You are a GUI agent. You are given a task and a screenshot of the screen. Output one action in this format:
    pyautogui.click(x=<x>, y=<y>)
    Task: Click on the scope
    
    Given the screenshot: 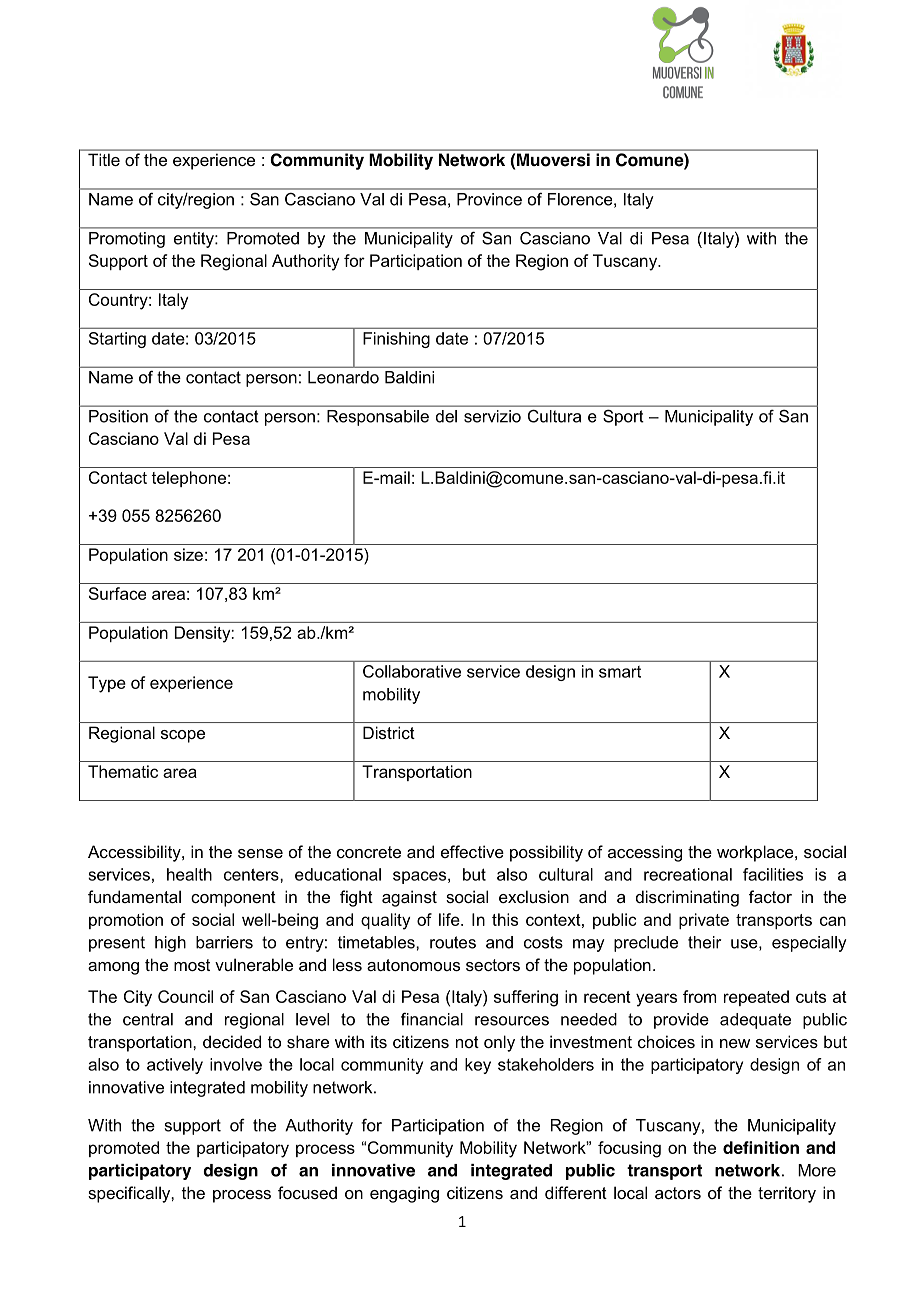 What is the action you would take?
    pyautogui.click(x=183, y=736)
